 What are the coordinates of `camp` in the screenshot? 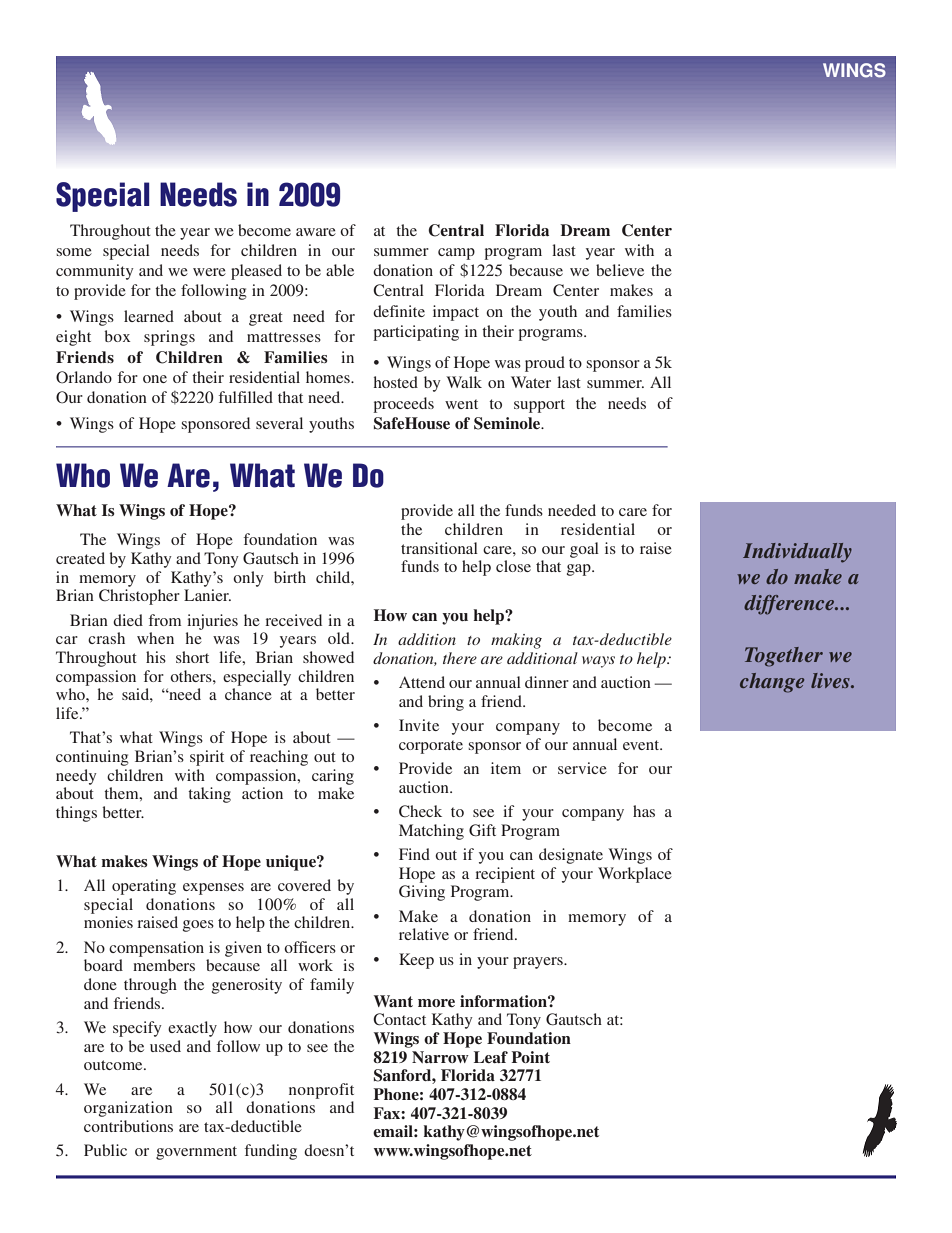 It's located at (456, 254).
